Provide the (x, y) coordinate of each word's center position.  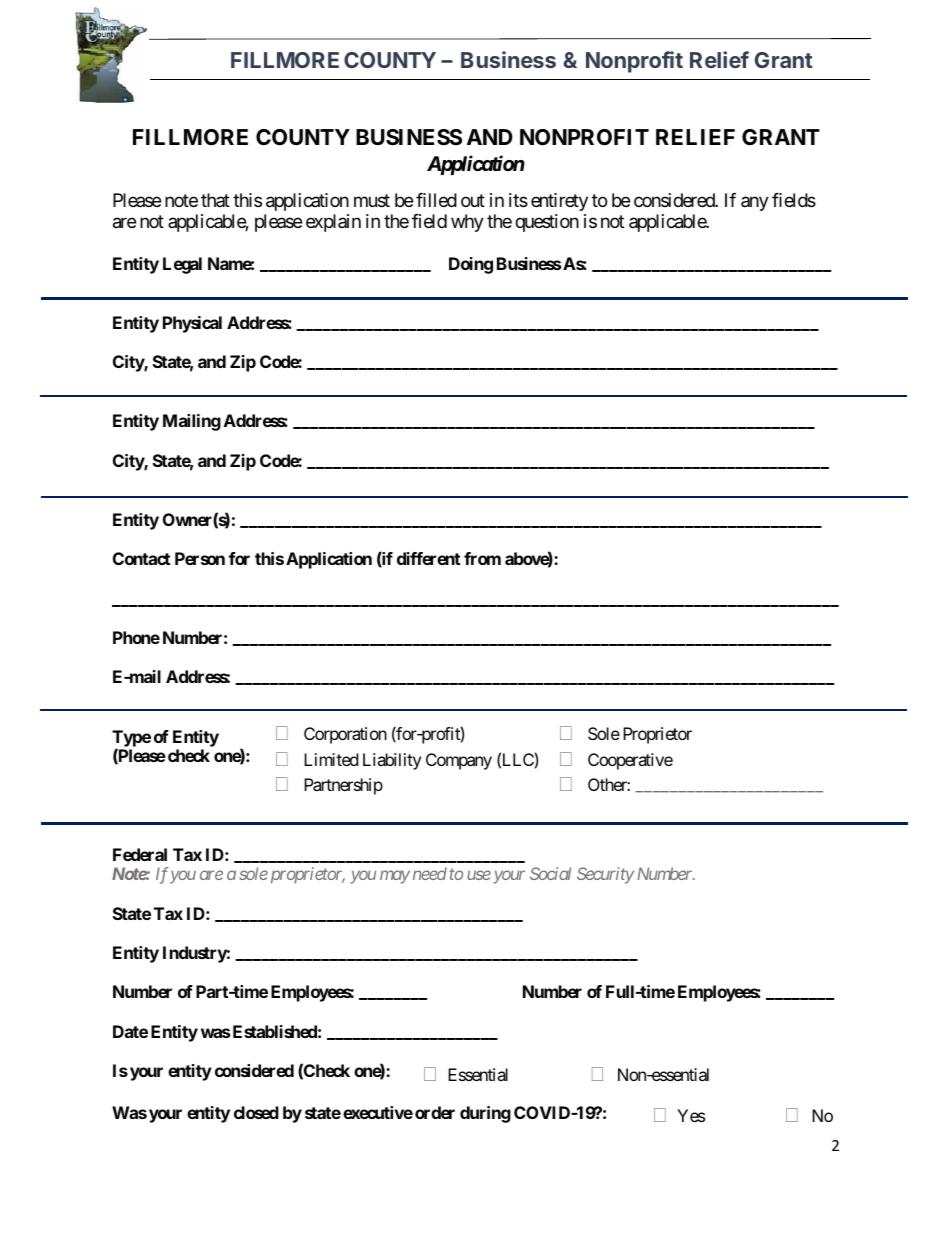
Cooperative (630, 761)
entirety (559, 202)
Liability (392, 761)
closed (256, 1112)
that (215, 200)
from (482, 558)
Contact (141, 558)
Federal (140, 854)
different (428, 558)
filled (436, 200)
